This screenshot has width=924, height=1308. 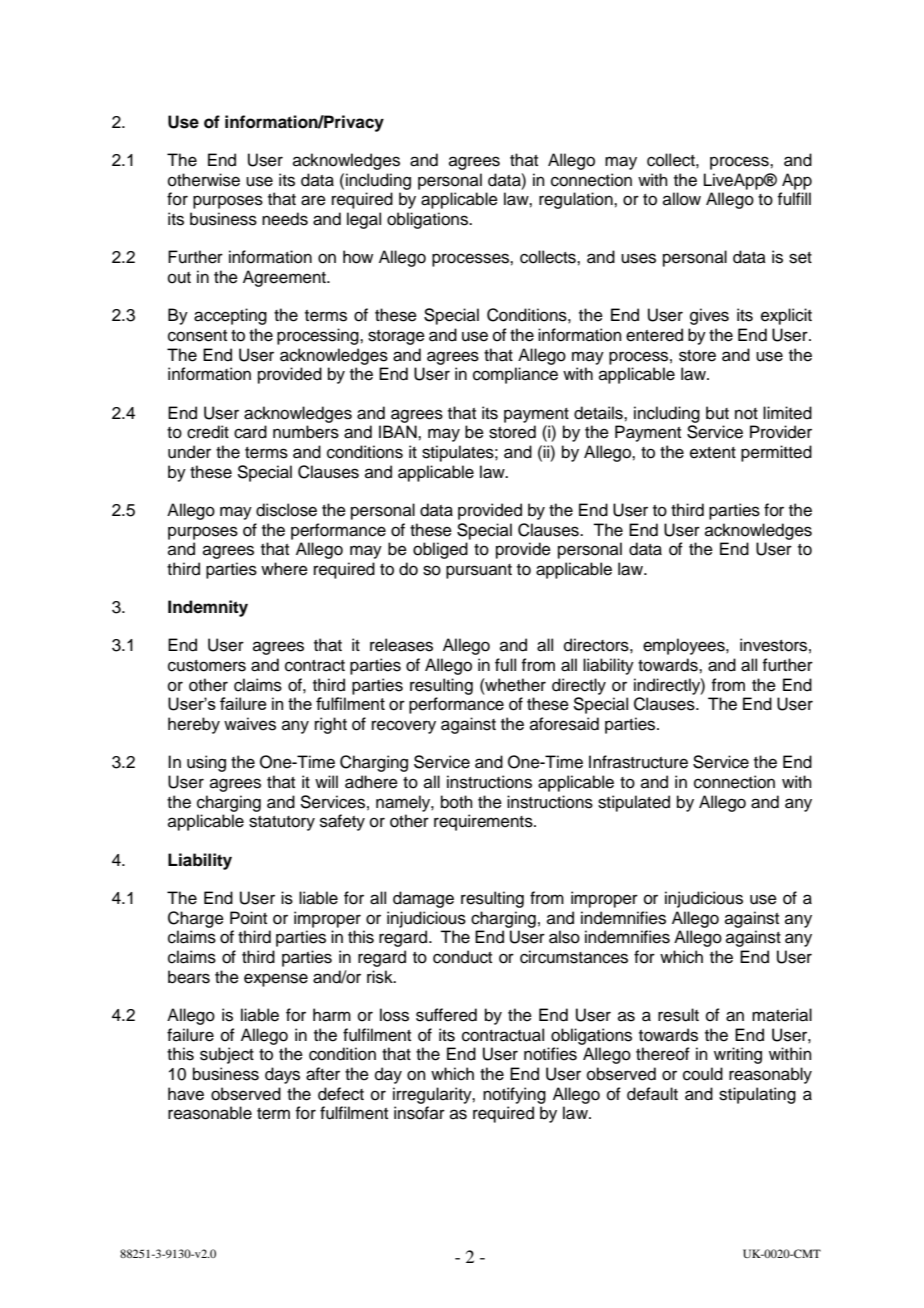 I want to click on regulation, so click(x=577, y=200).
